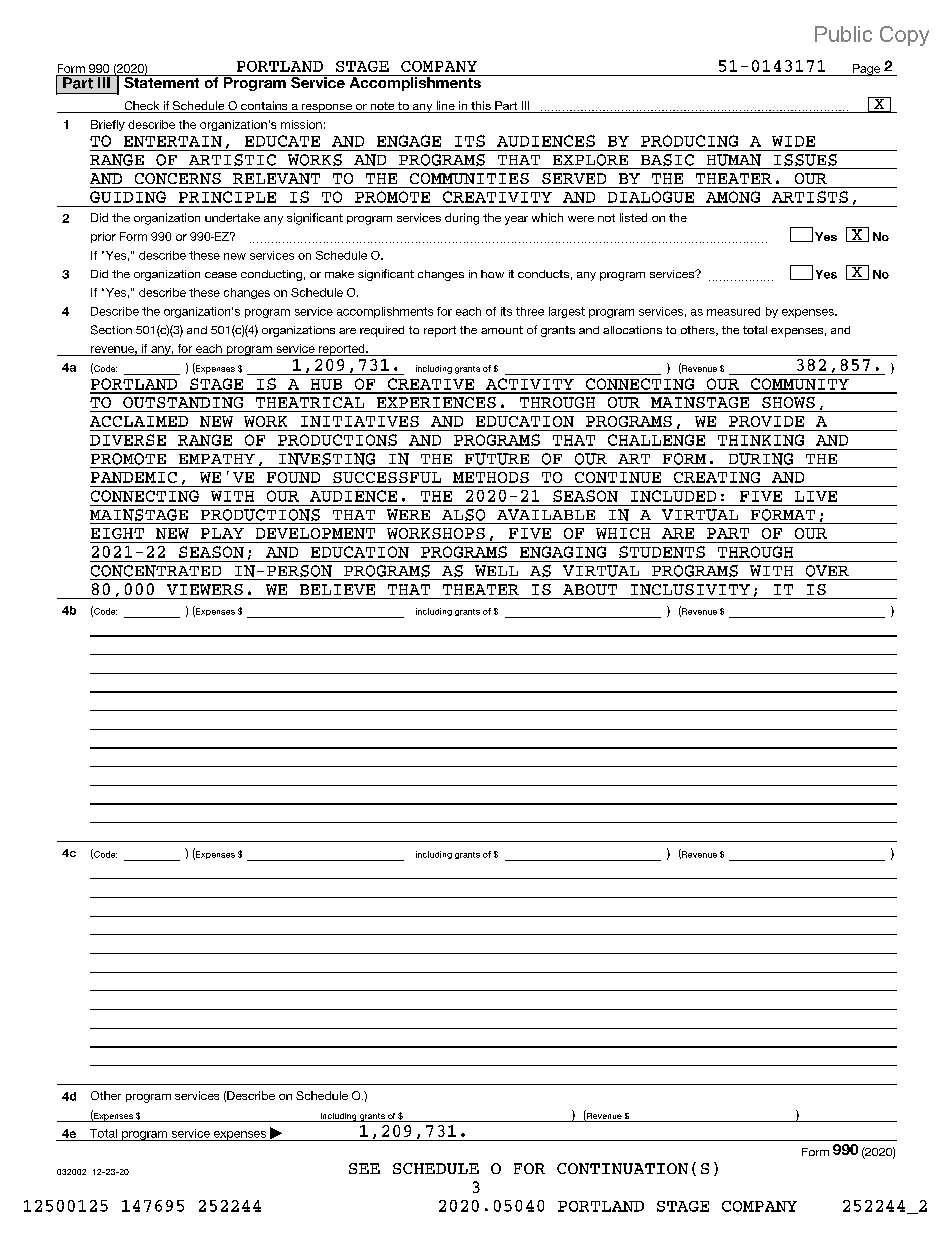  What do you see at coordinates (633, 217) in the image?
I see `listed` at bounding box center [633, 217].
